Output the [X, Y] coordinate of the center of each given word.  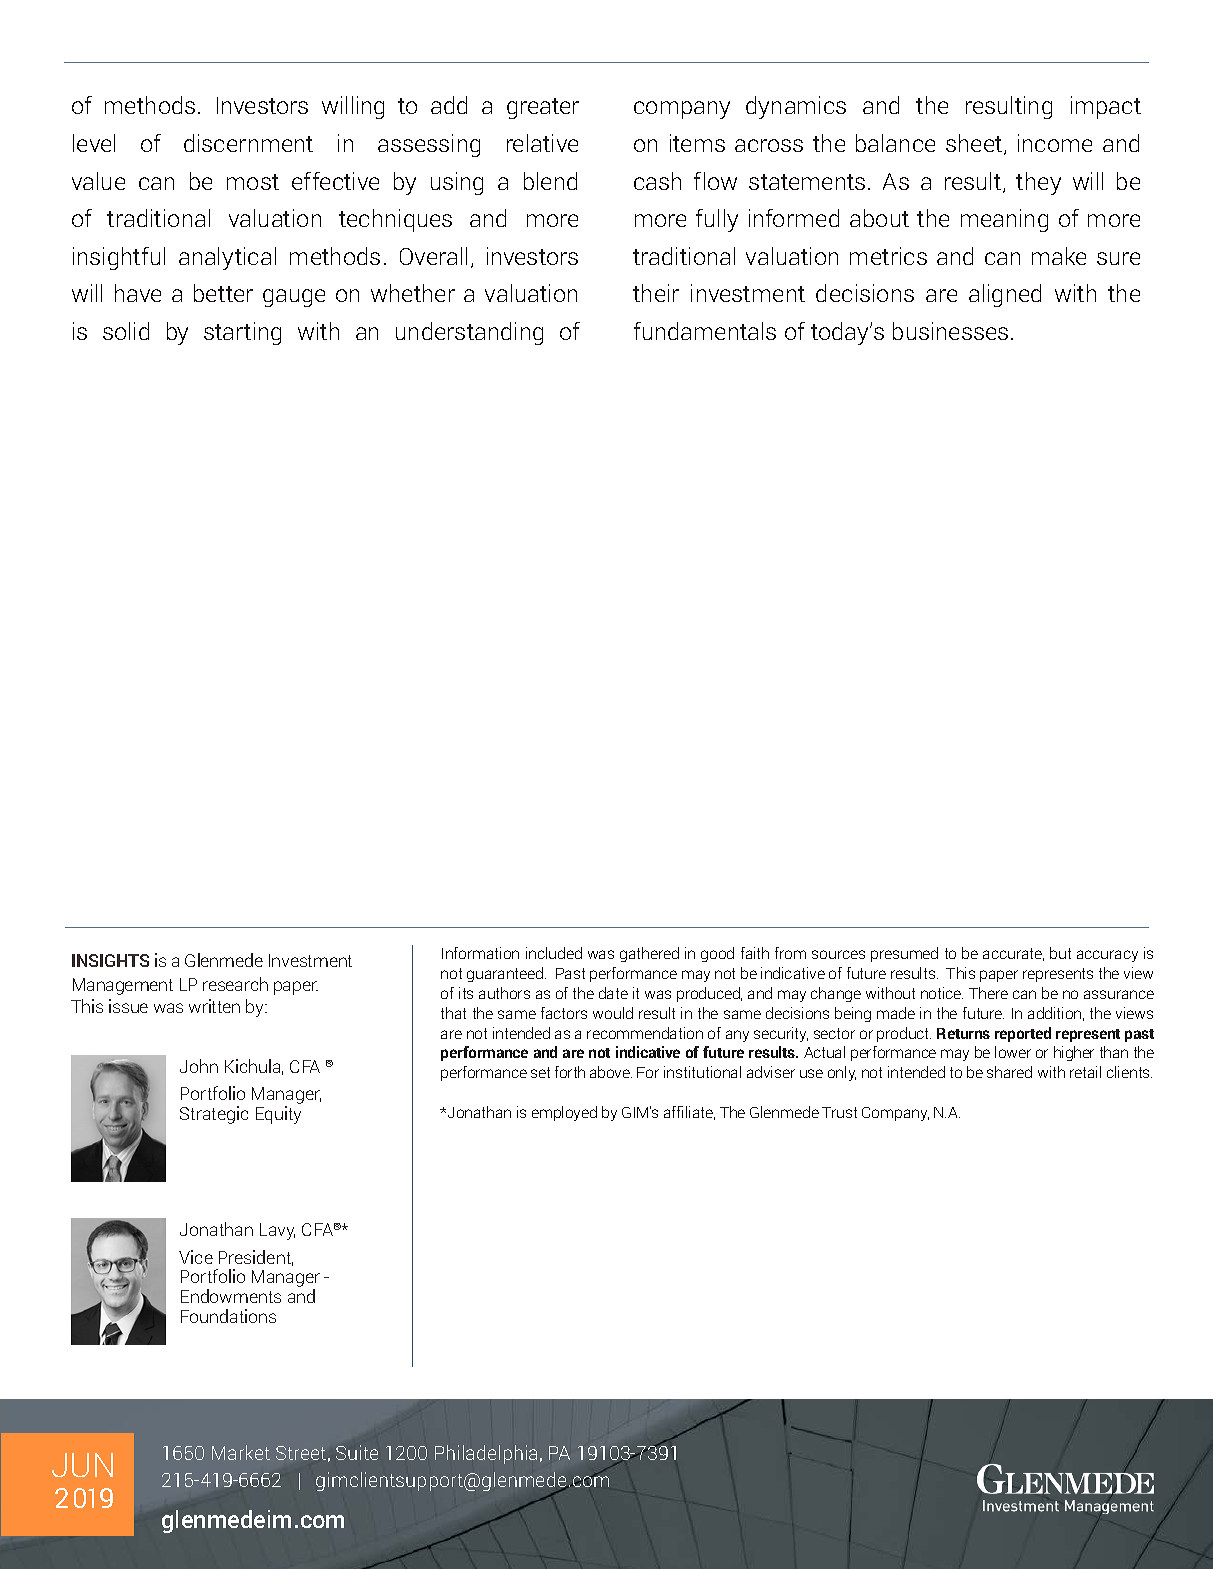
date [613, 993]
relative [542, 143]
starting [242, 333]
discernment [248, 143]
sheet [975, 144]
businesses [950, 331]
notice [942, 993]
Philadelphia [486, 1454]
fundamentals [705, 331]
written [214, 1006]
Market [241, 1452]
